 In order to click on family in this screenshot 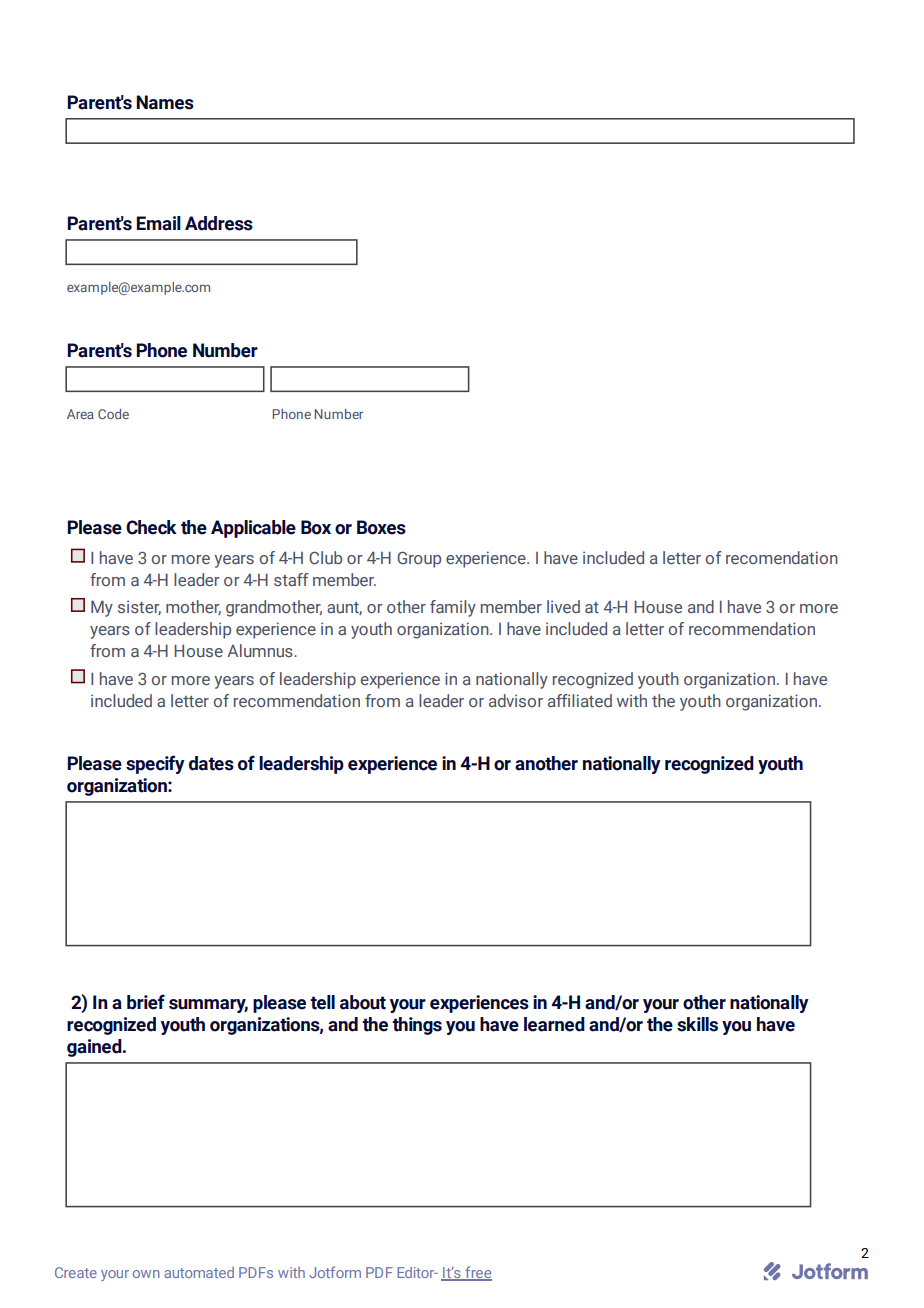, I will do `click(453, 608)`.
